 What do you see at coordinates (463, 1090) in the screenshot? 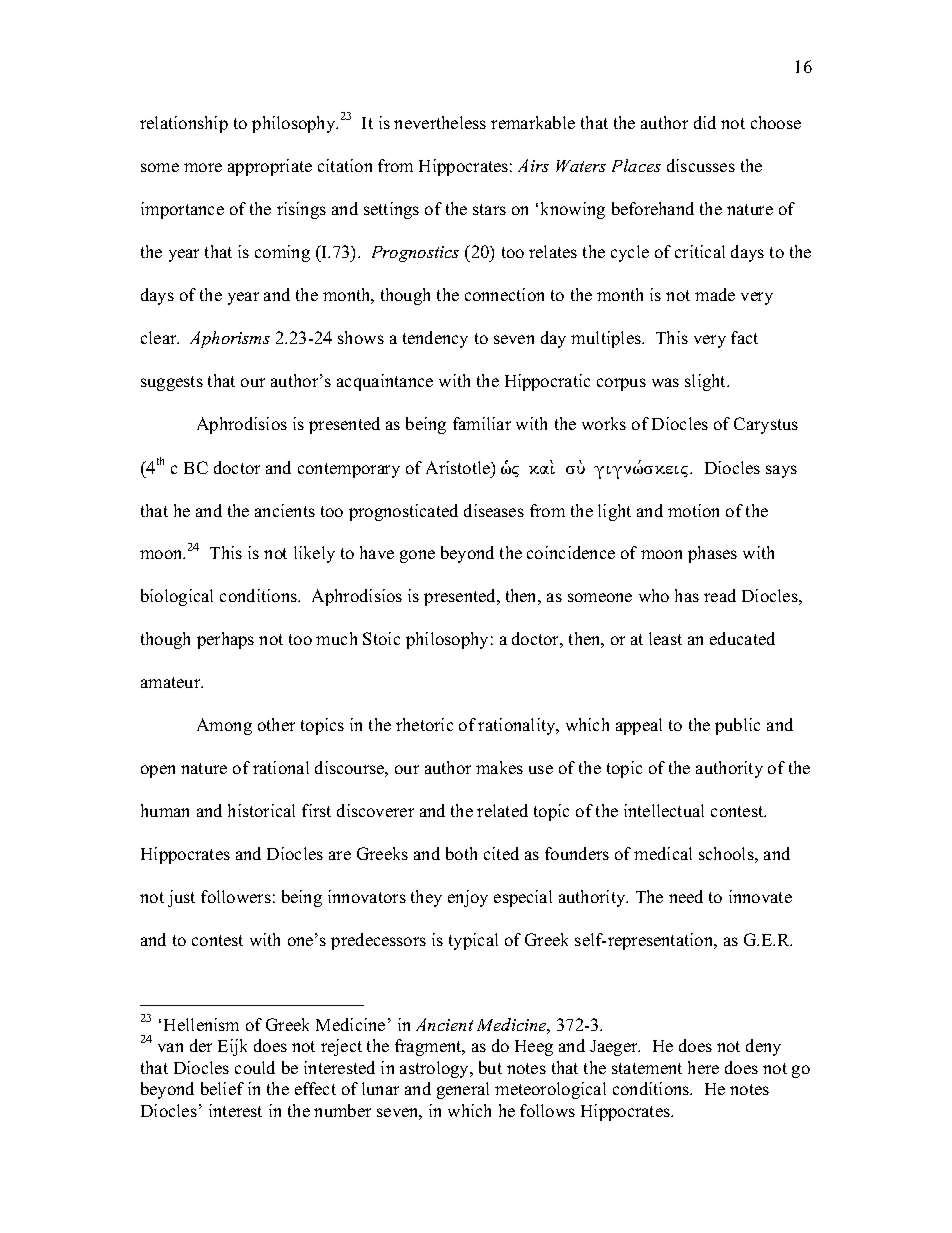
I see `general` at bounding box center [463, 1090].
